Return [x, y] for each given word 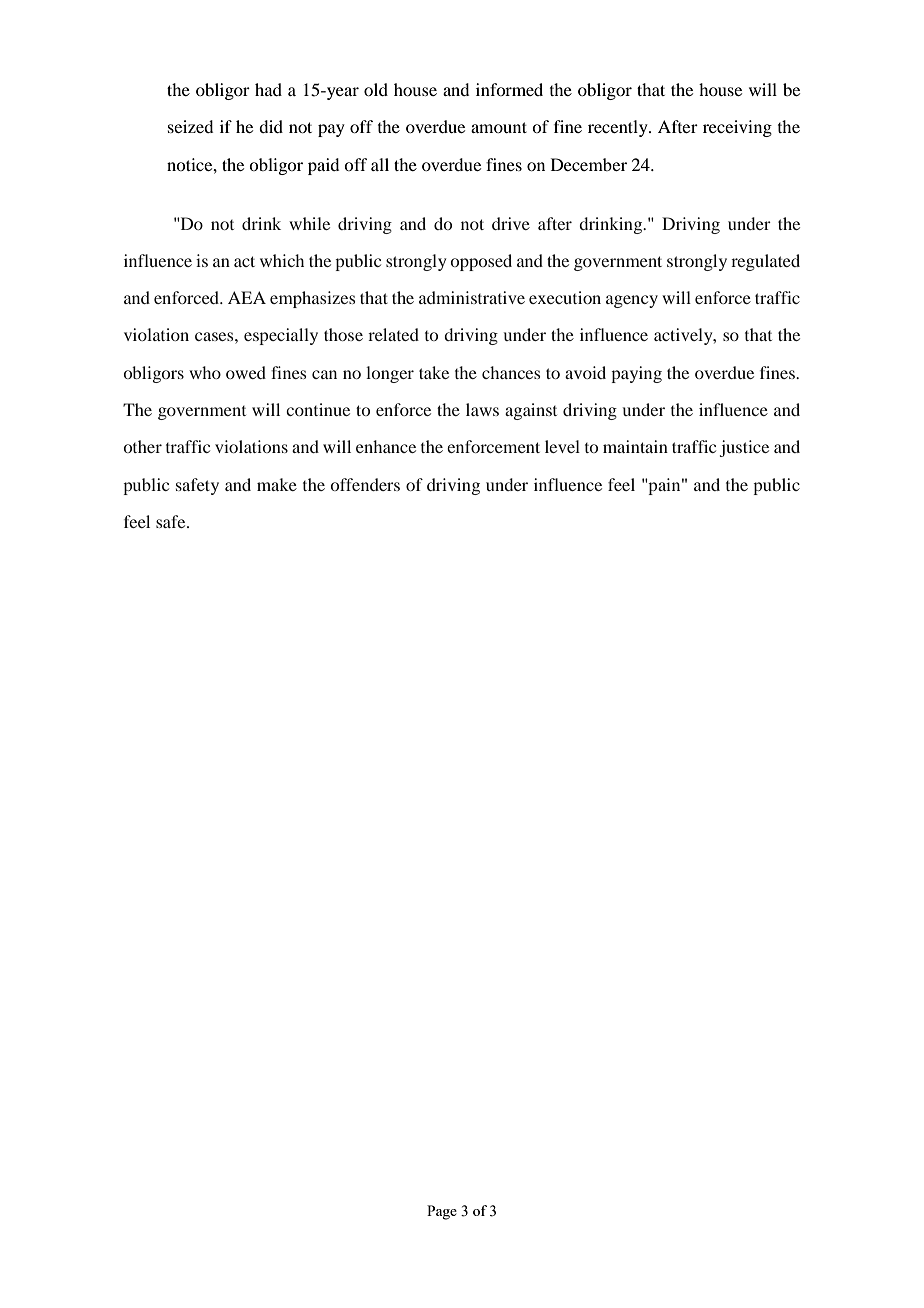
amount [499, 127]
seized [190, 126]
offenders [365, 484]
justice [744, 448]
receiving [737, 128]
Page [442, 1212]
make [277, 484]
